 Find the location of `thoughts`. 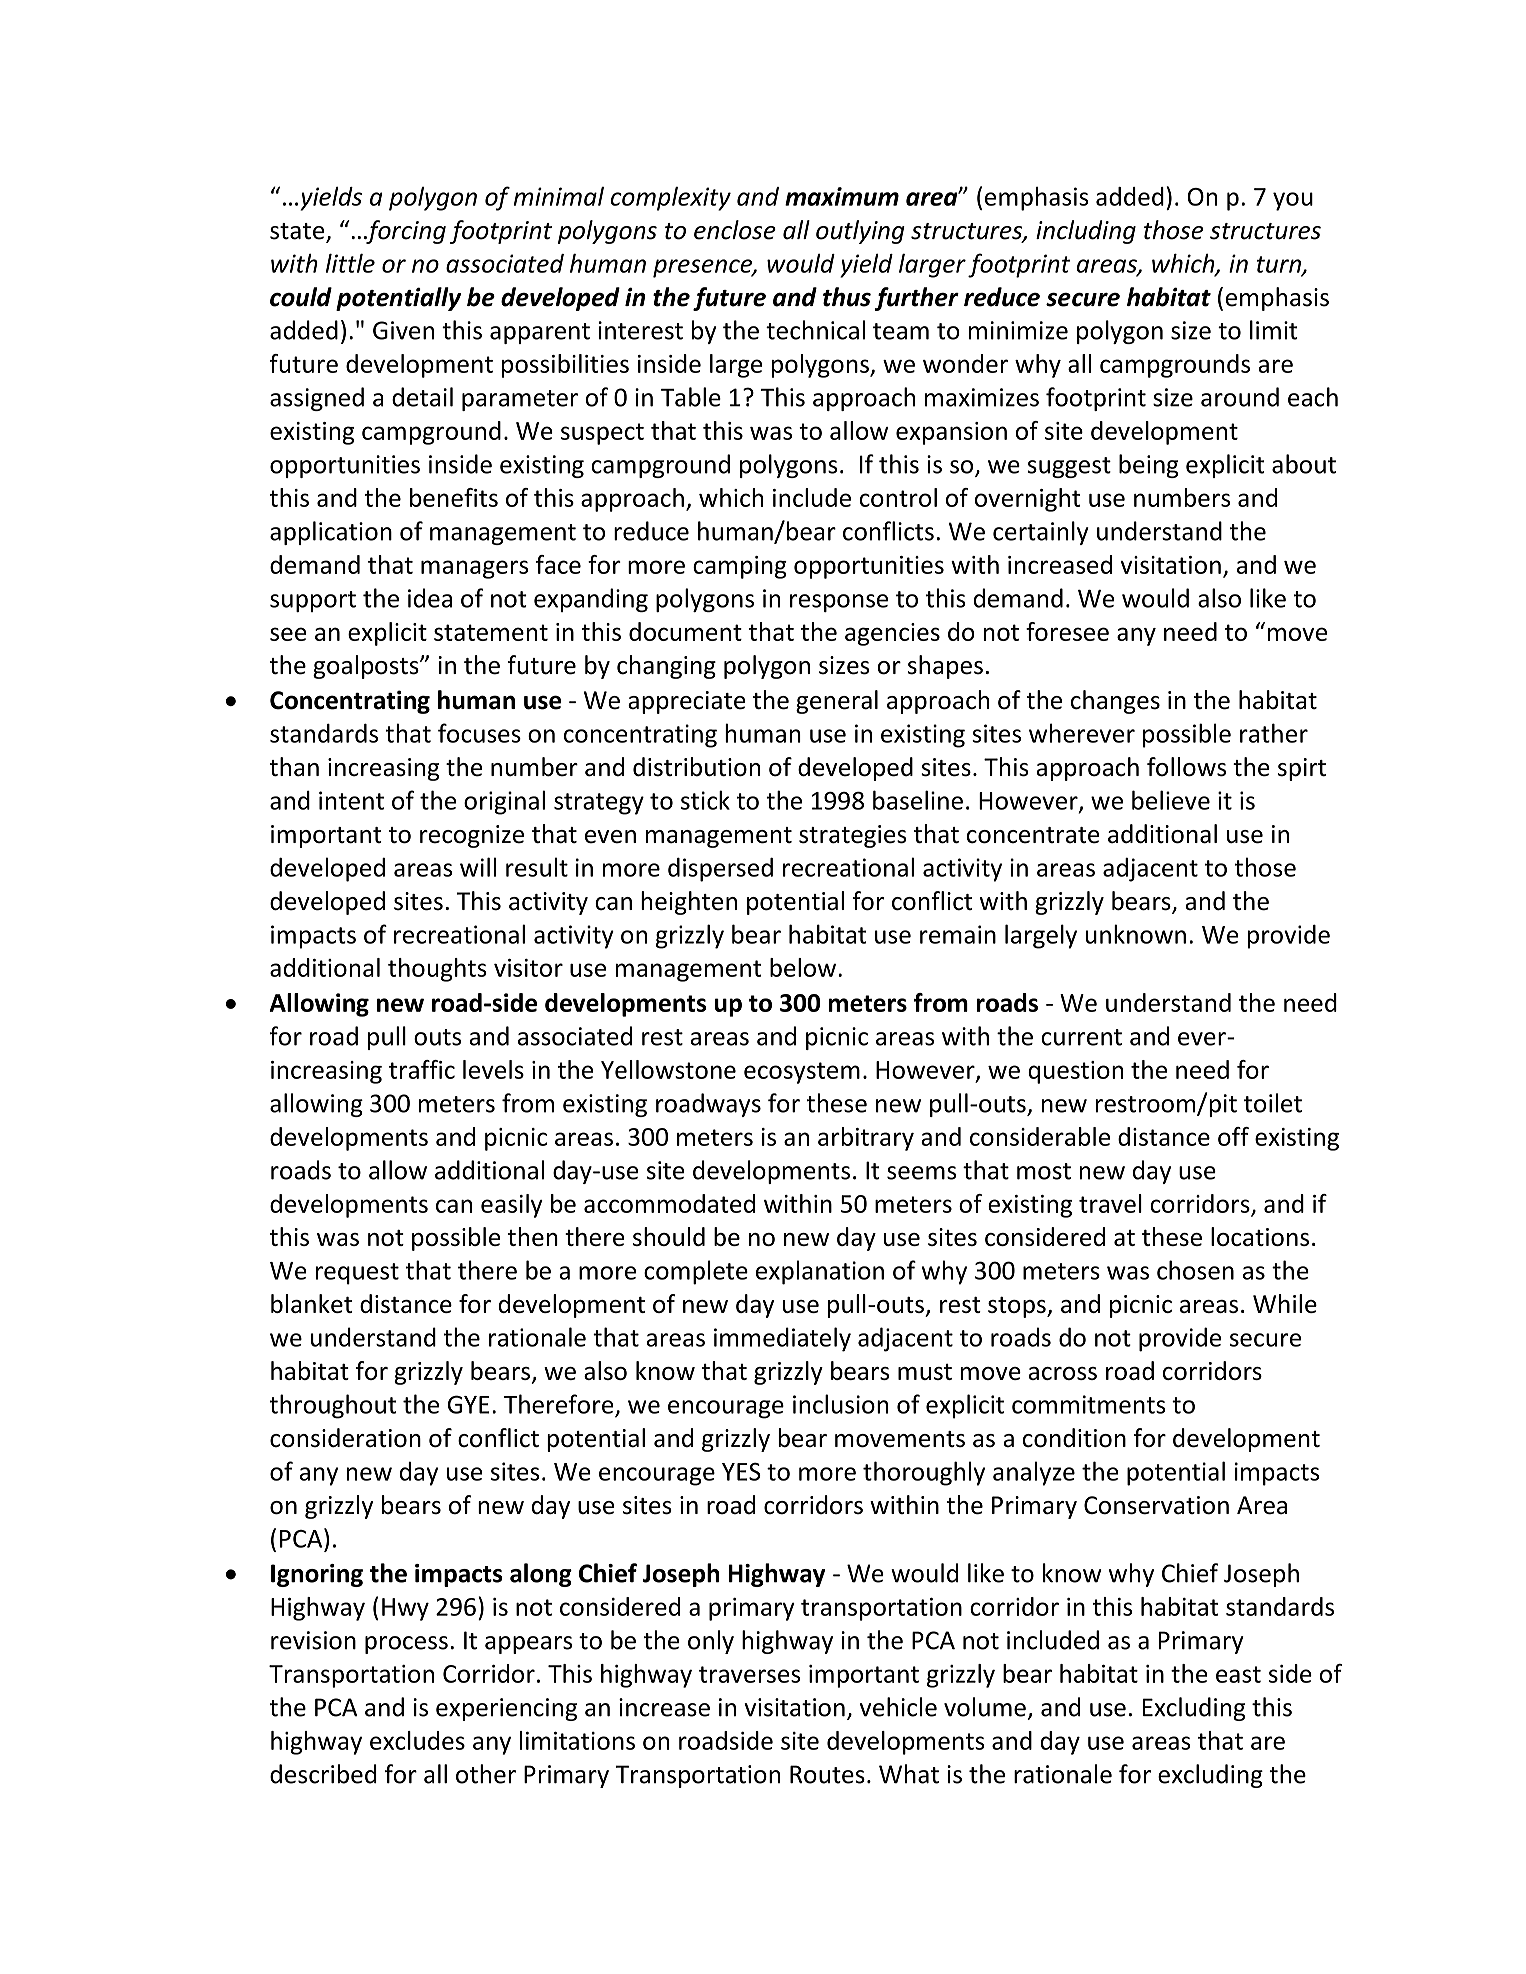

thoughts is located at coordinates (437, 970).
